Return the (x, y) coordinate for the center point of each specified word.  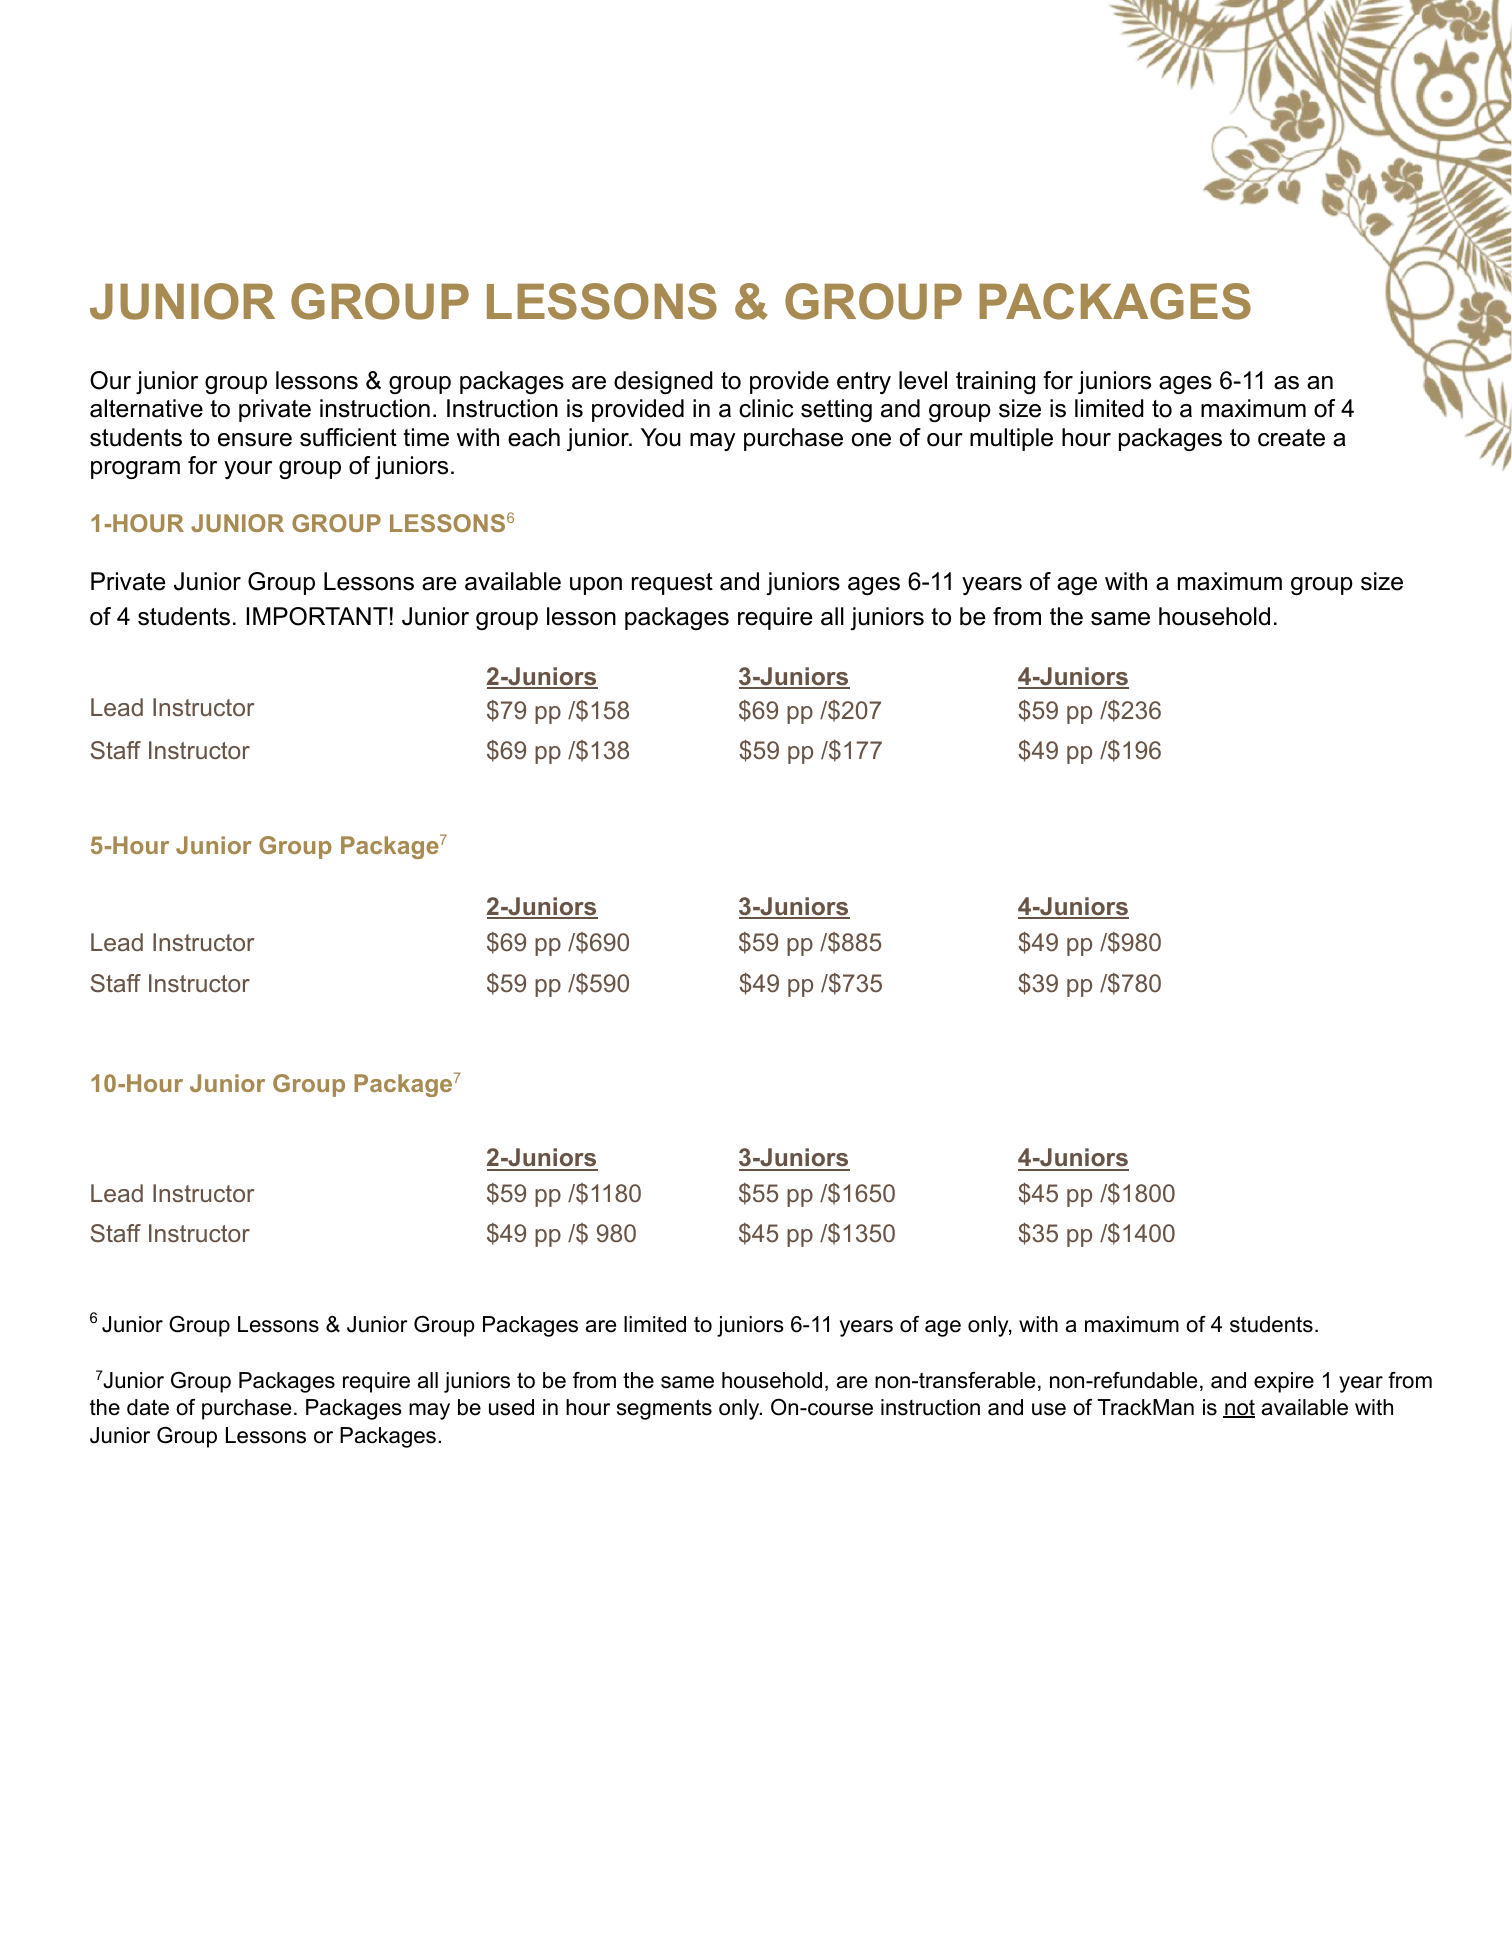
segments (664, 1409)
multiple (1011, 439)
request (672, 584)
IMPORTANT (317, 616)
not (1239, 1408)
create (1291, 438)
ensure (255, 440)
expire (1284, 1382)
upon (596, 586)
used (511, 1407)
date (148, 1407)
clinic (766, 408)
